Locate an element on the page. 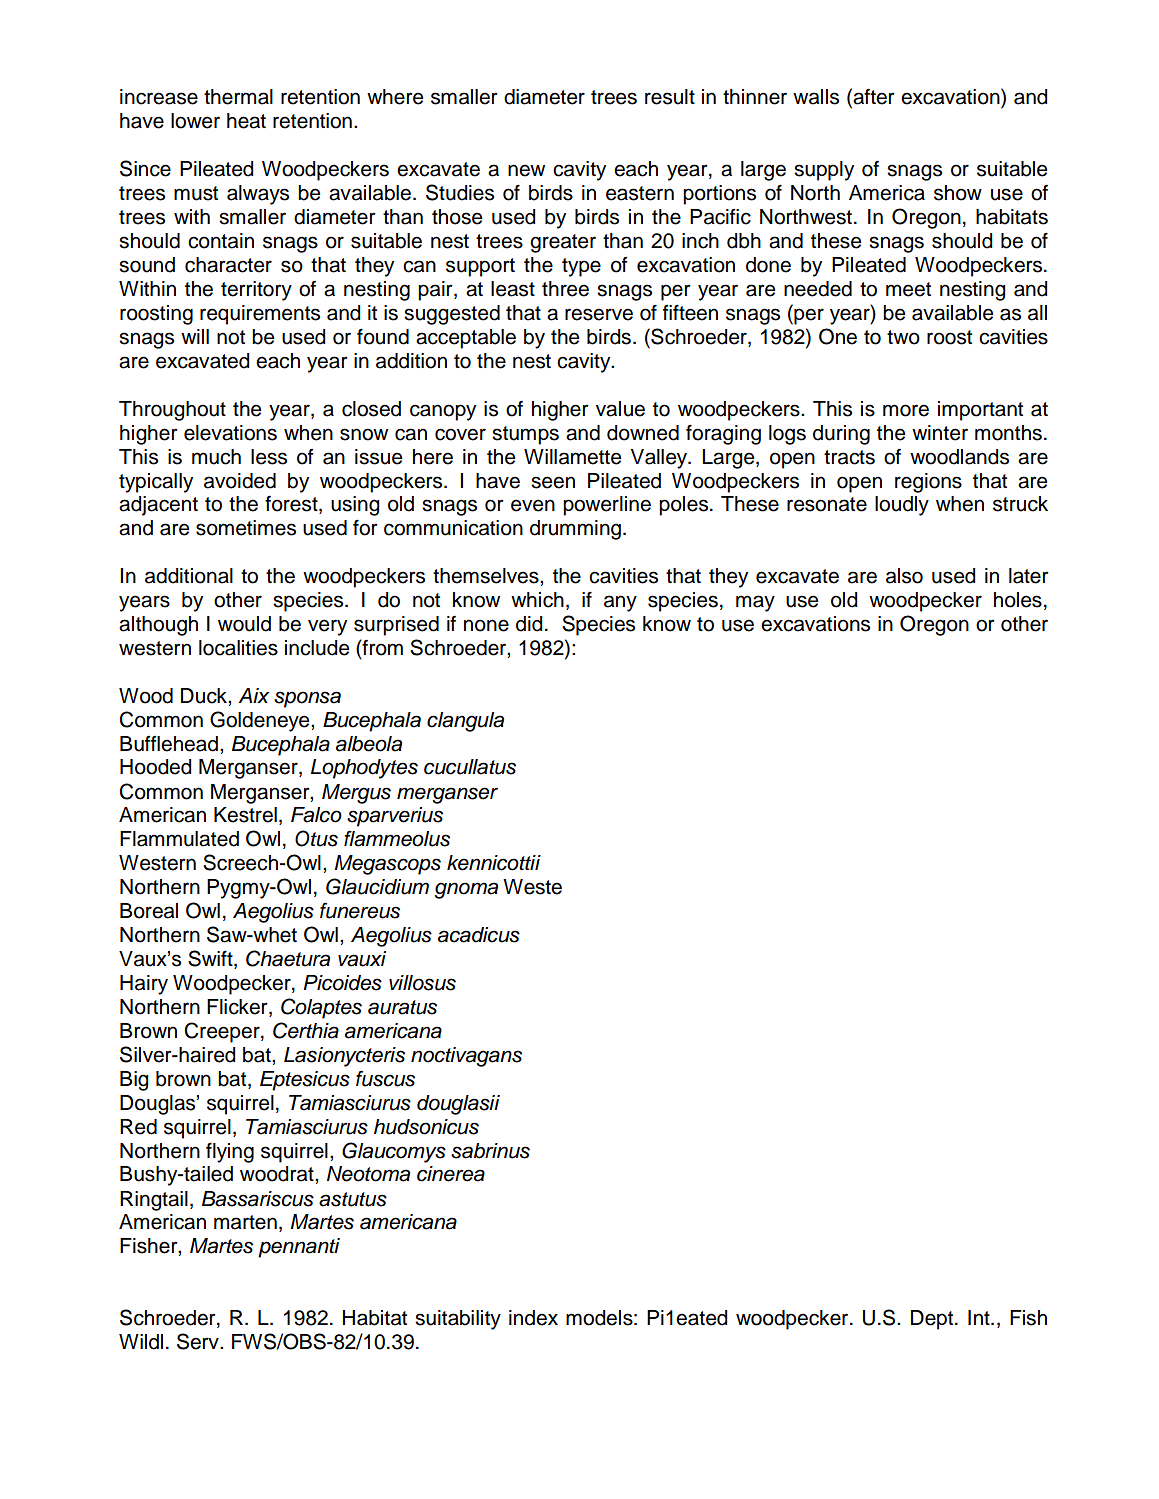  marten is located at coordinates (245, 1222).
